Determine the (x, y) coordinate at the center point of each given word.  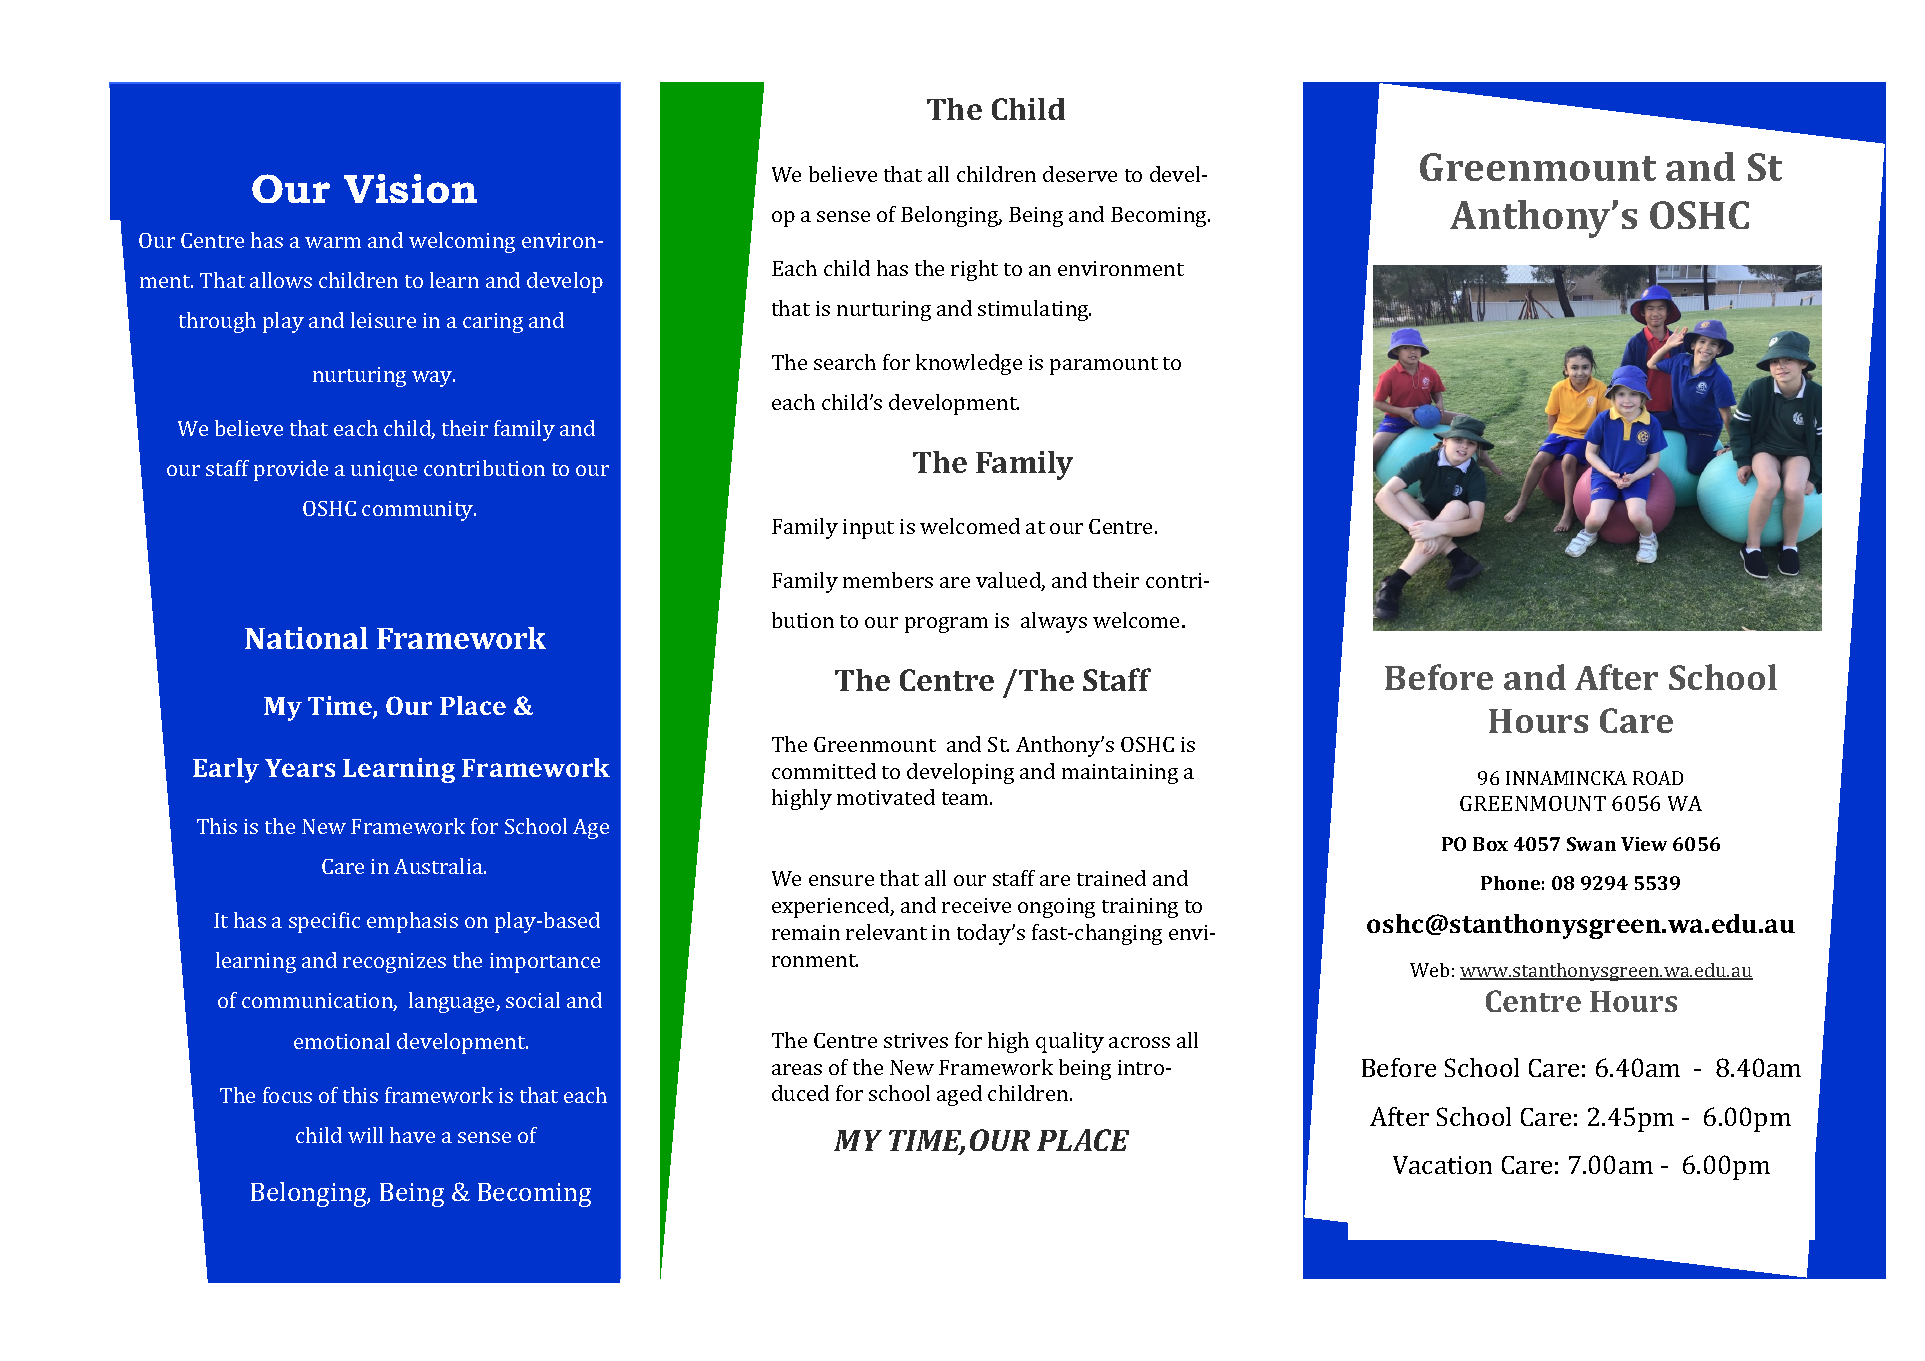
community (419, 511)
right (974, 270)
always (1054, 622)
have (412, 1135)
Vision (410, 188)
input (868, 529)
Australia (439, 866)
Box (1490, 844)
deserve (1080, 174)
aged (959, 1095)
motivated (886, 797)
